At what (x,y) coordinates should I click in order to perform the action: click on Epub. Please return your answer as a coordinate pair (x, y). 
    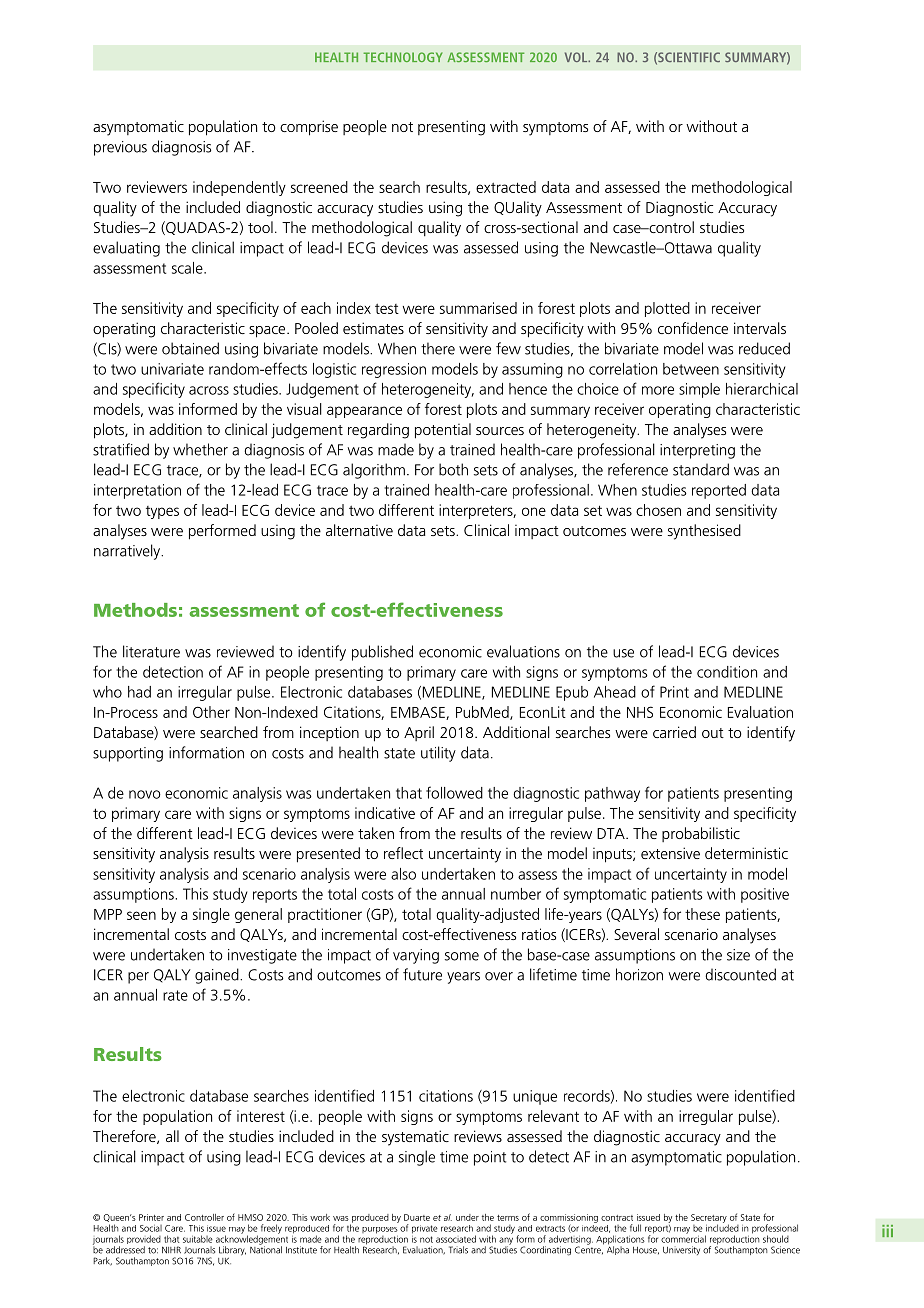
    Looking at the image, I should click on (572, 693).
